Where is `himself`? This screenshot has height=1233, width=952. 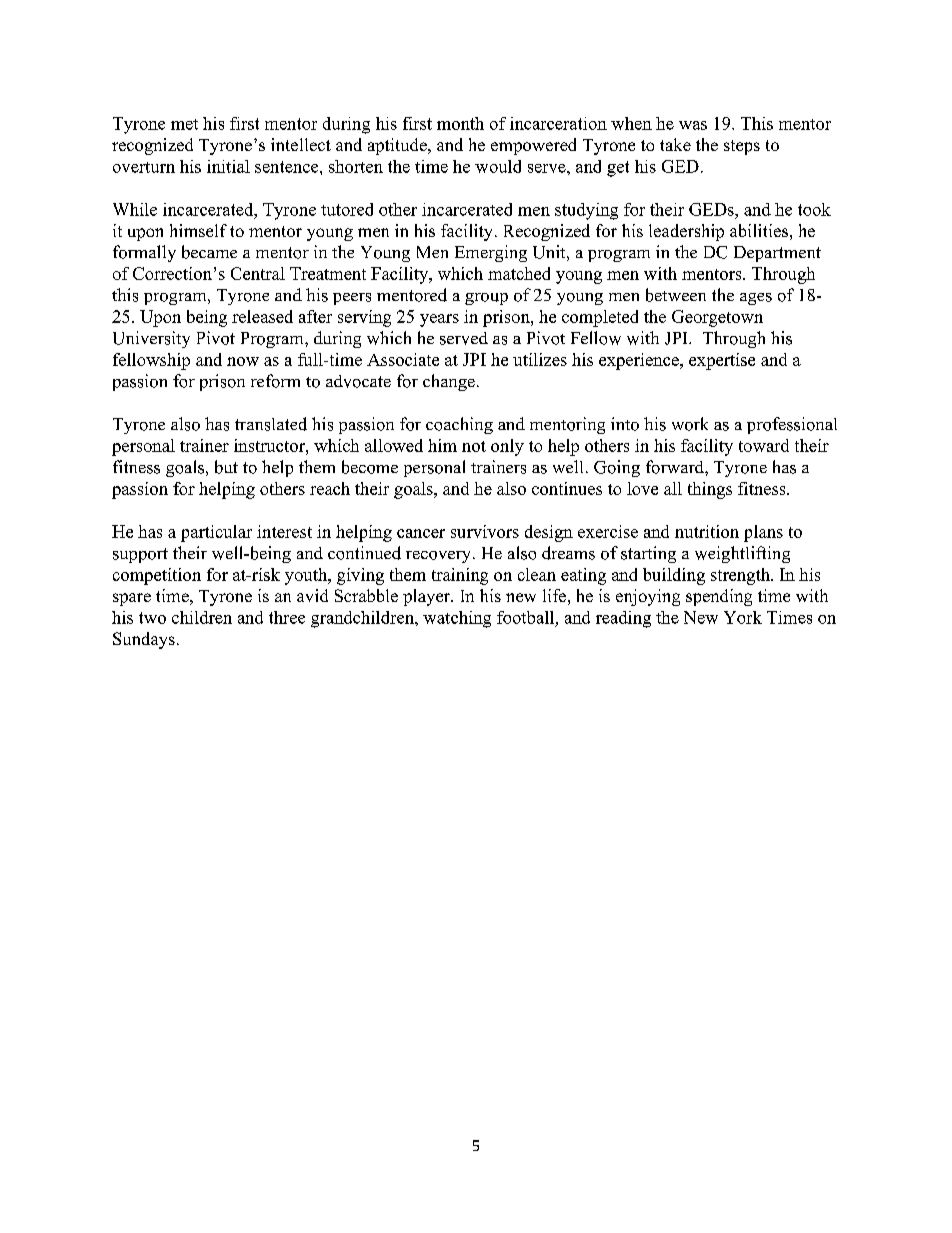
himself is located at coordinates (198, 230).
